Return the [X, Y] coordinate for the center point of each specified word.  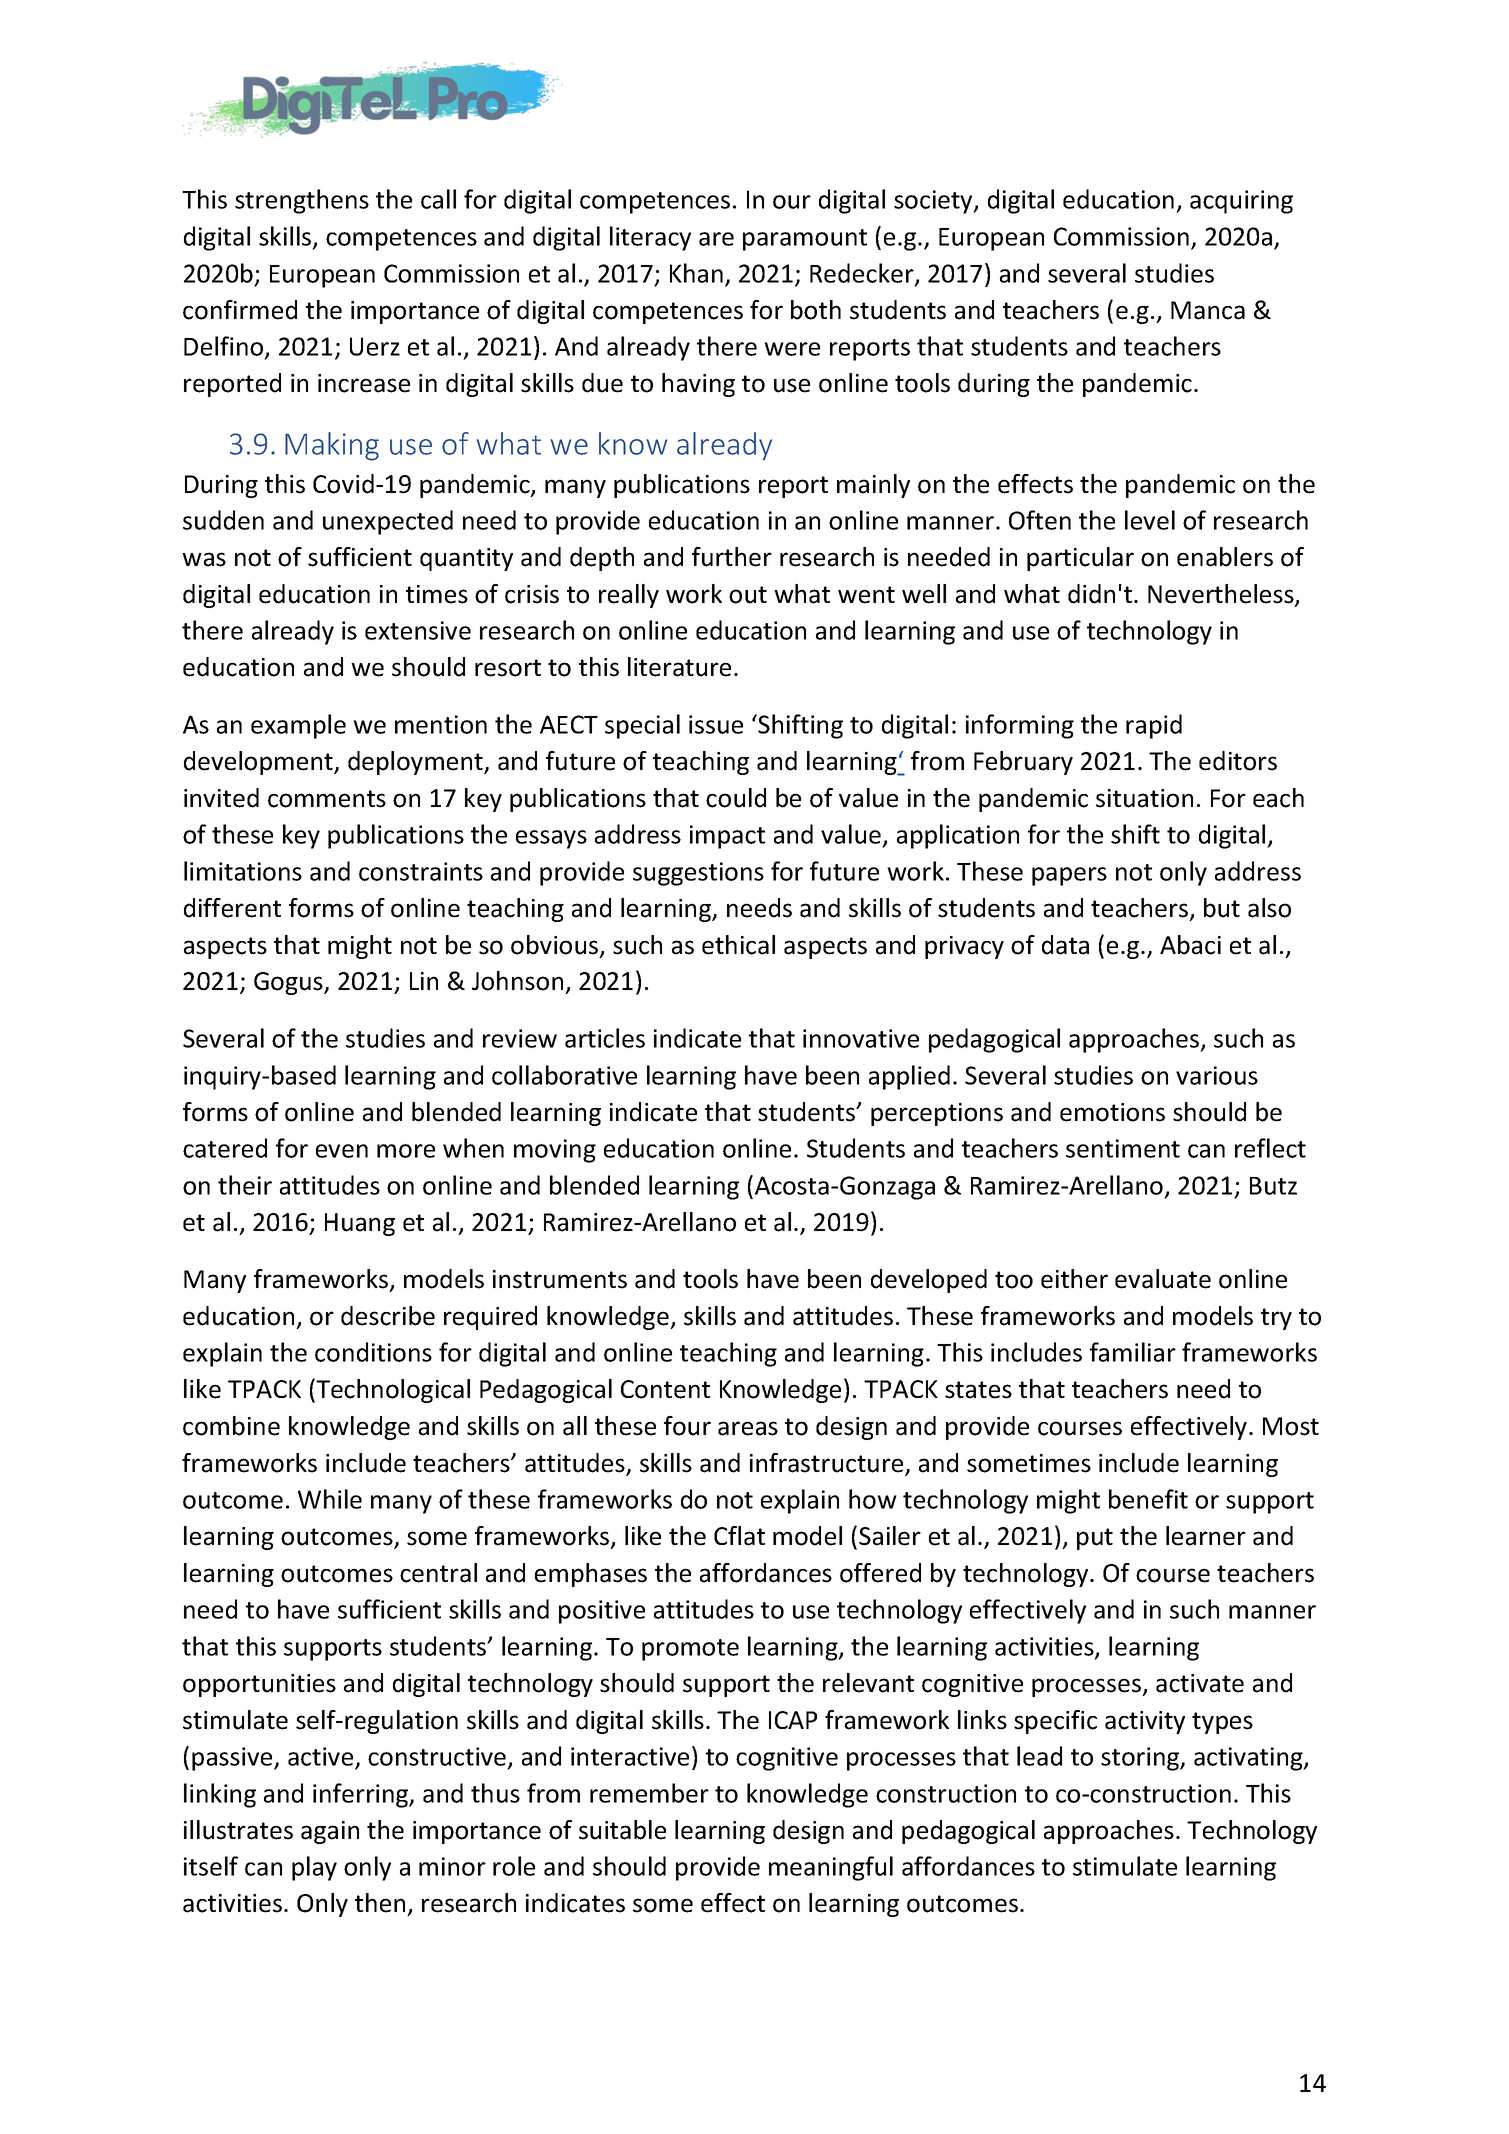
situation [1144, 798]
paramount [805, 240]
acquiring [1241, 202]
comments [327, 799]
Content [665, 1389]
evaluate [1163, 1279]
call [438, 199]
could [736, 798]
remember [649, 1793]
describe [388, 1316]
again [330, 1832]
